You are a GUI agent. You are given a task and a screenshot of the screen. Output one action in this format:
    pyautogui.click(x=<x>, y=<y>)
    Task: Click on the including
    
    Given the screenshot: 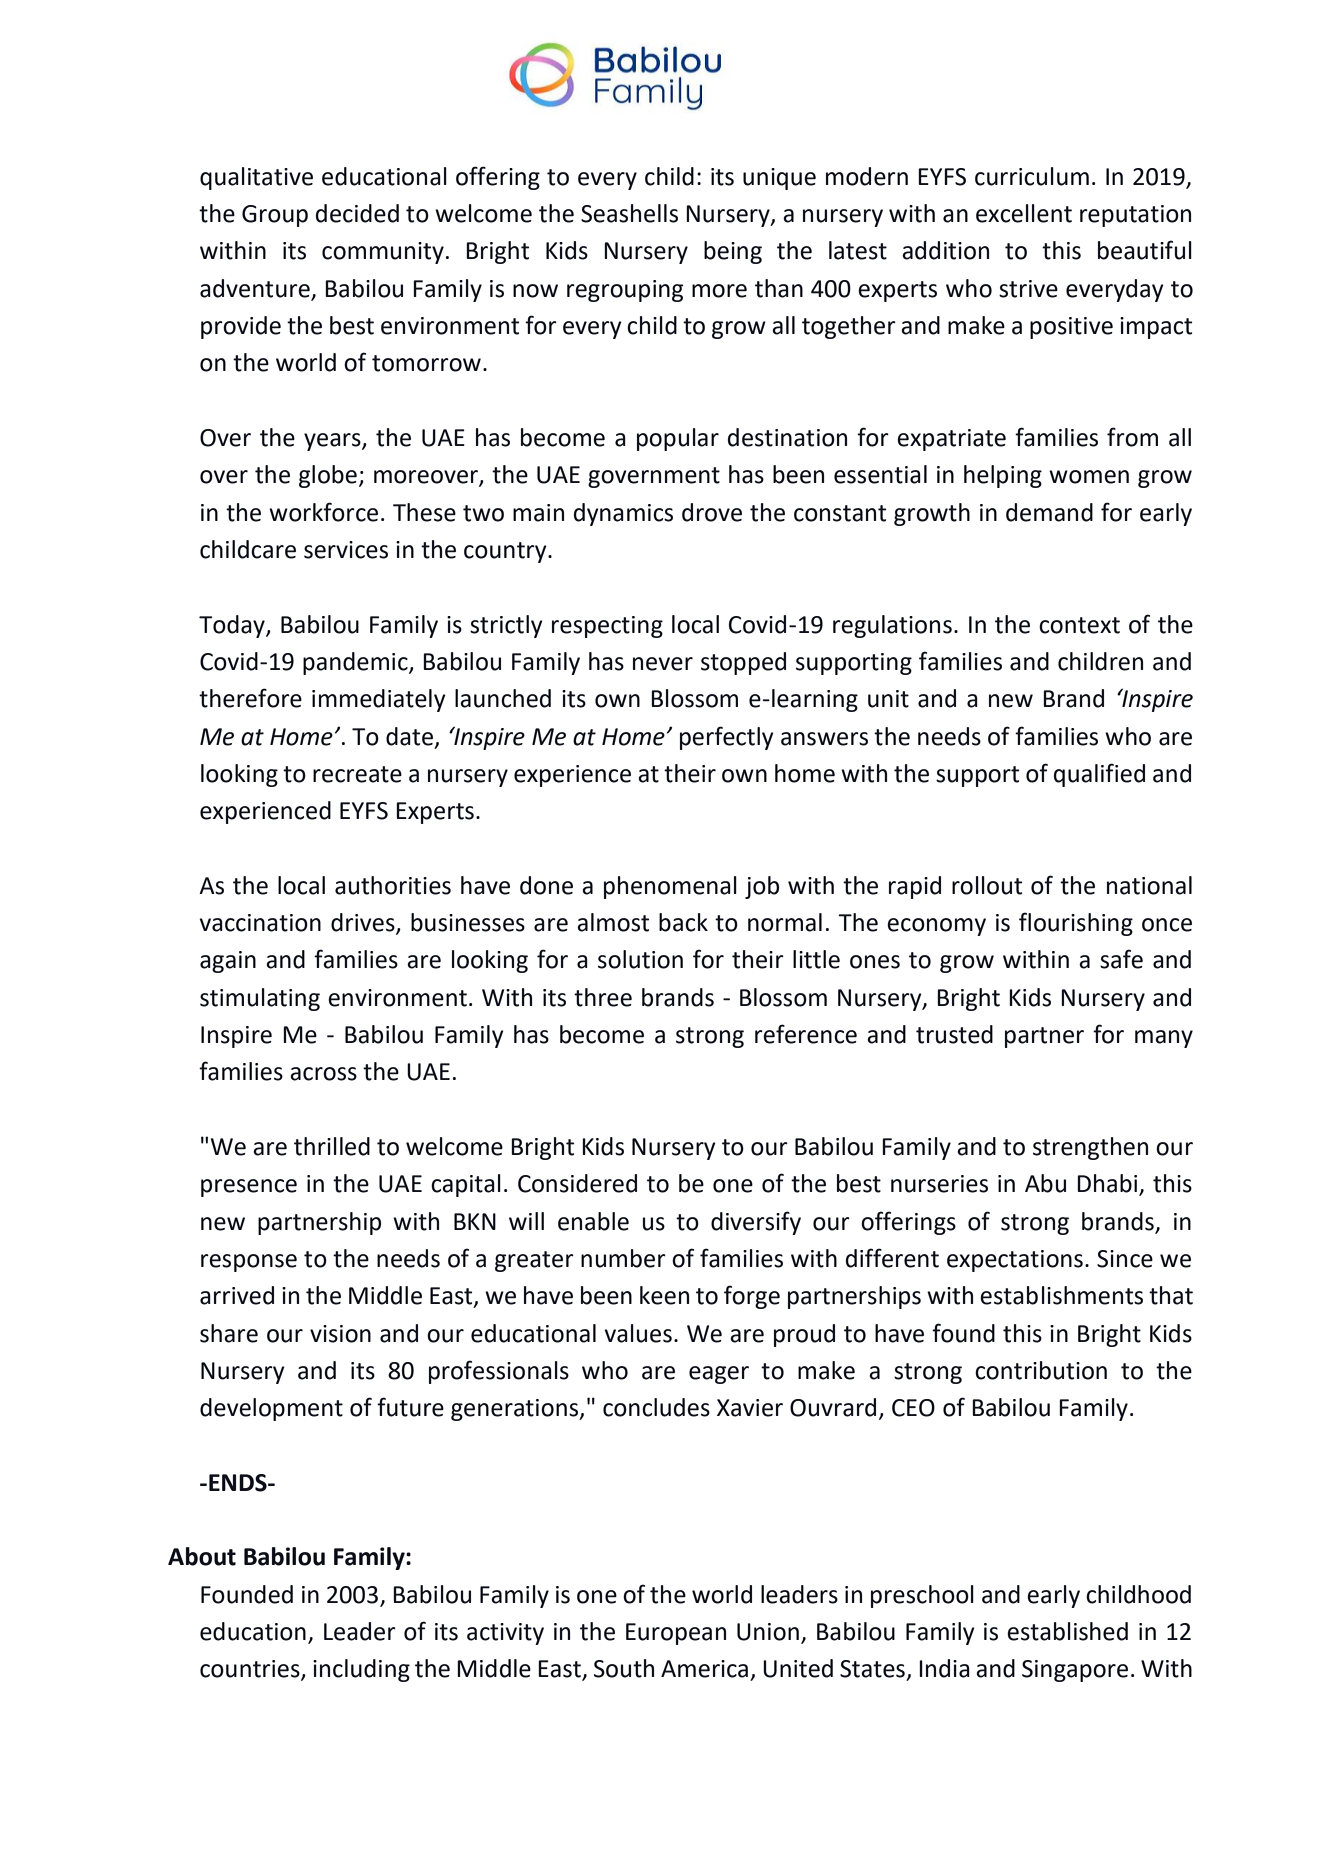 What is the action you would take?
    pyautogui.click(x=361, y=1670)
